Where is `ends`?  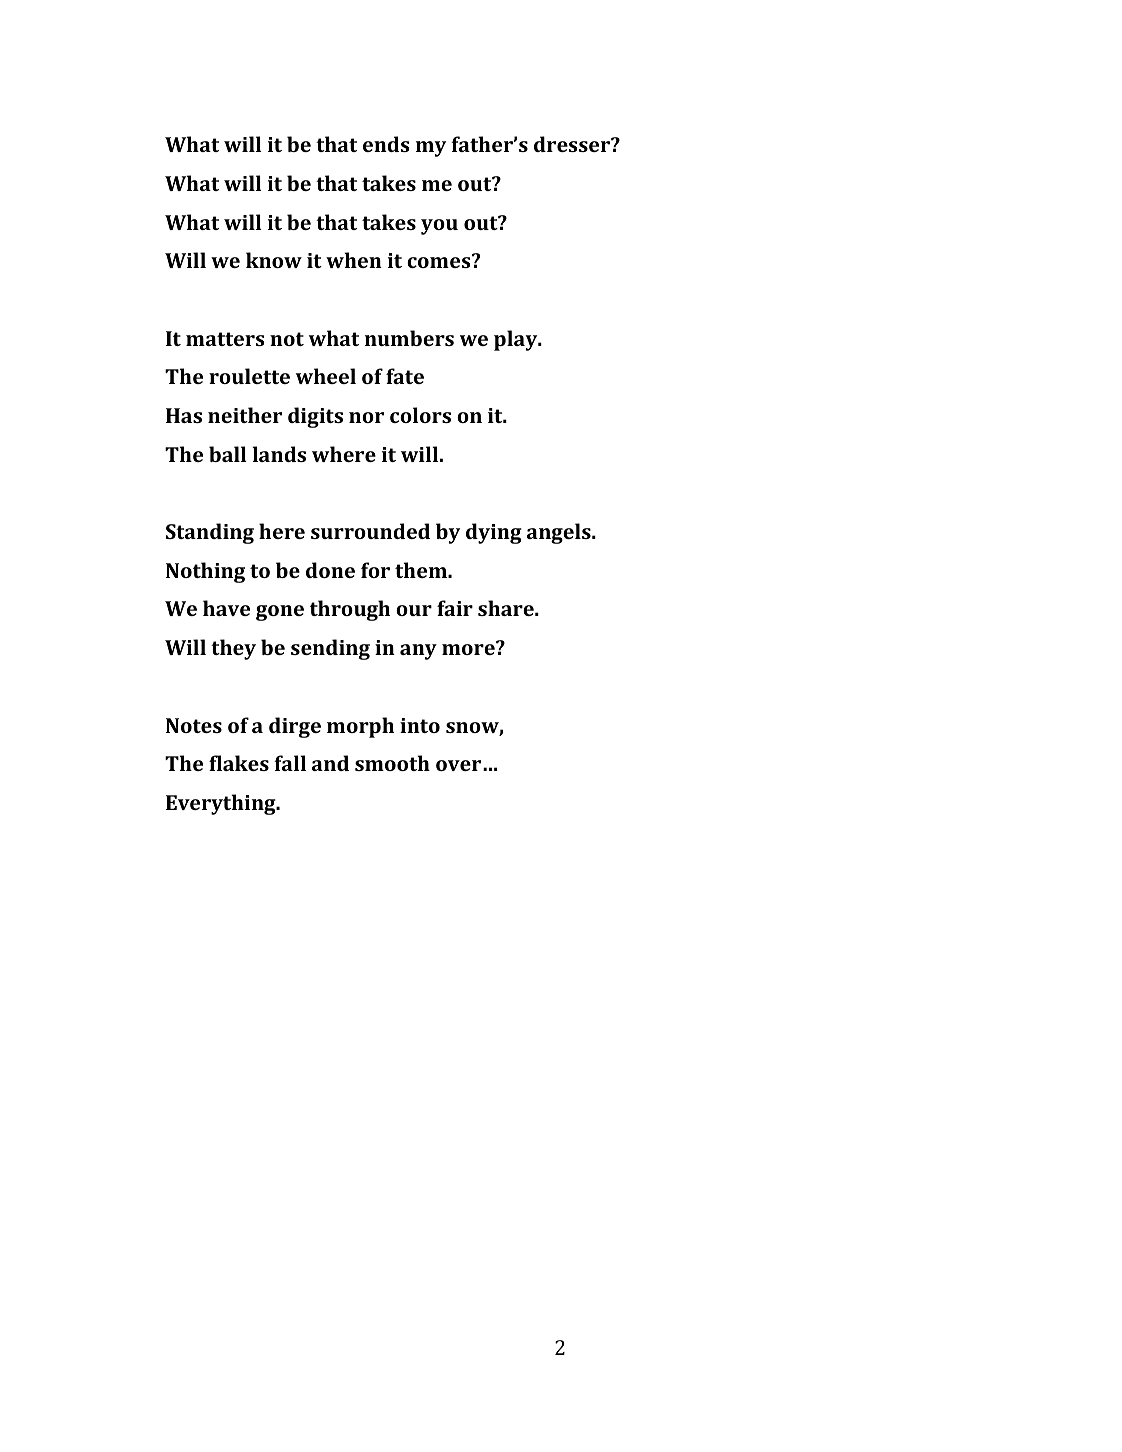 ends is located at coordinates (386, 144).
